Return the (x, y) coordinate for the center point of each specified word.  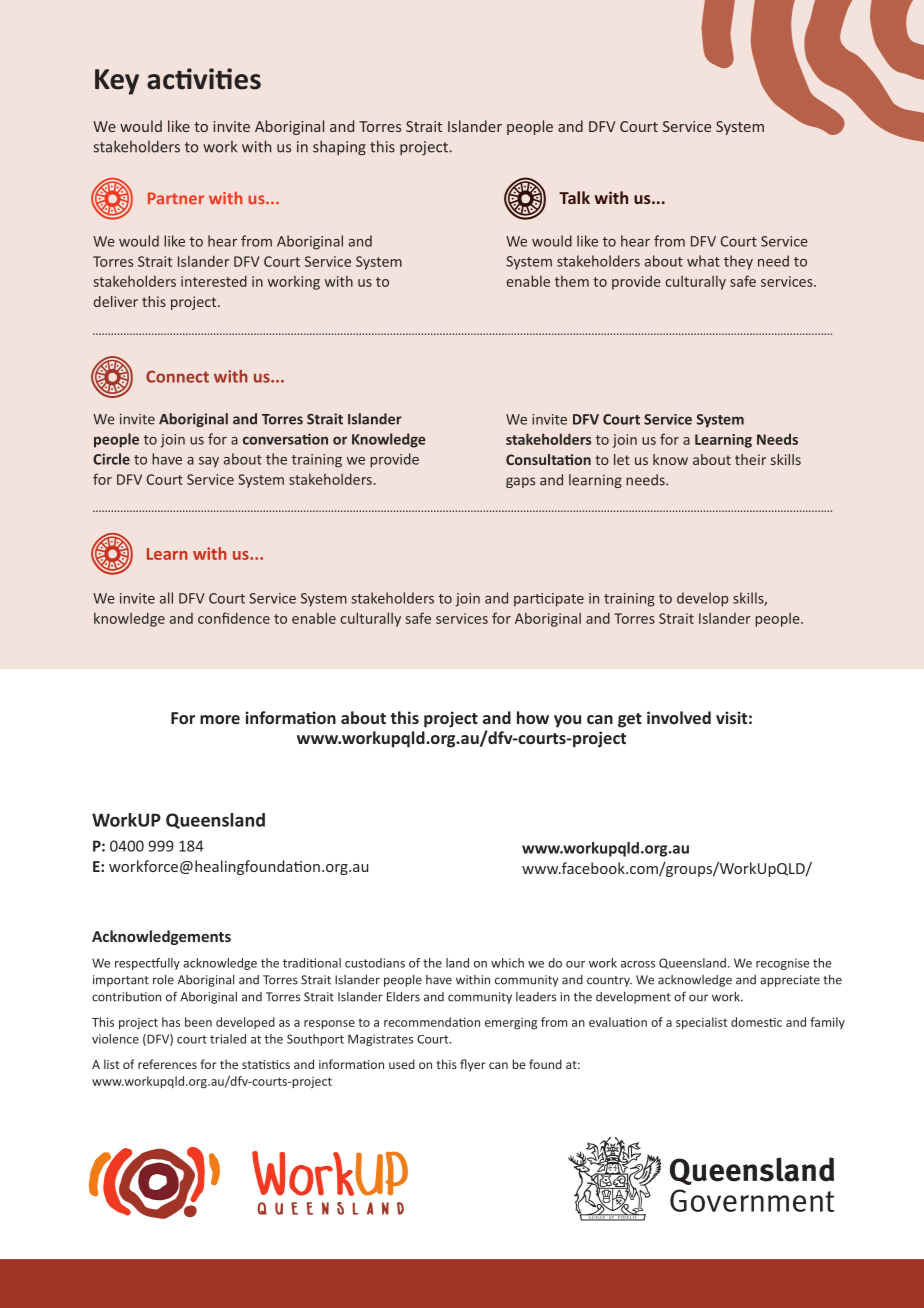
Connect (177, 376)
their (750, 459)
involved (679, 717)
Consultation (548, 459)
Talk (574, 197)
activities (204, 79)
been (198, 1022)
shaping (339, 148)
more (220, 719)
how (533, 717)
